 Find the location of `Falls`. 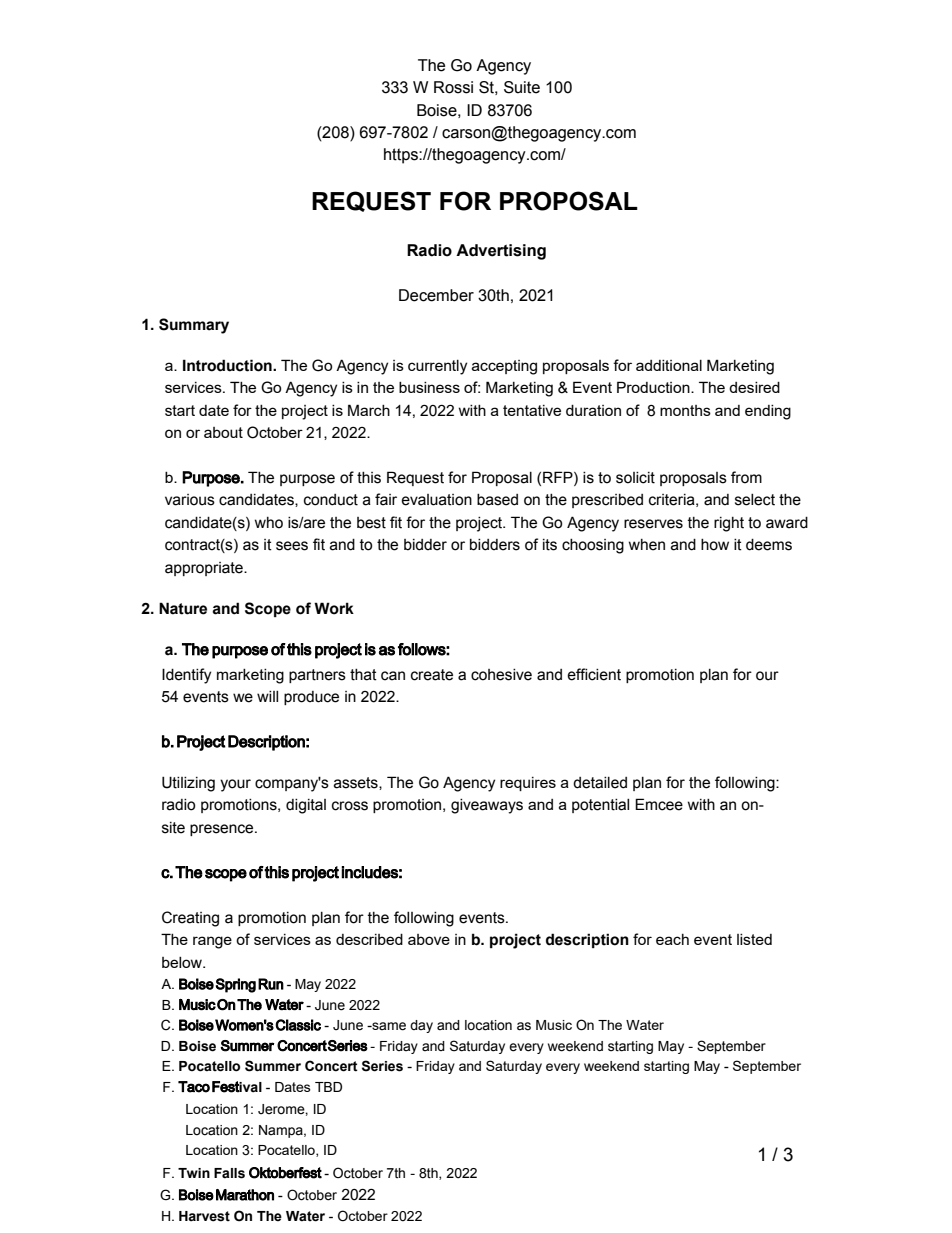

Falls is located at coordinates (229, 1173).
